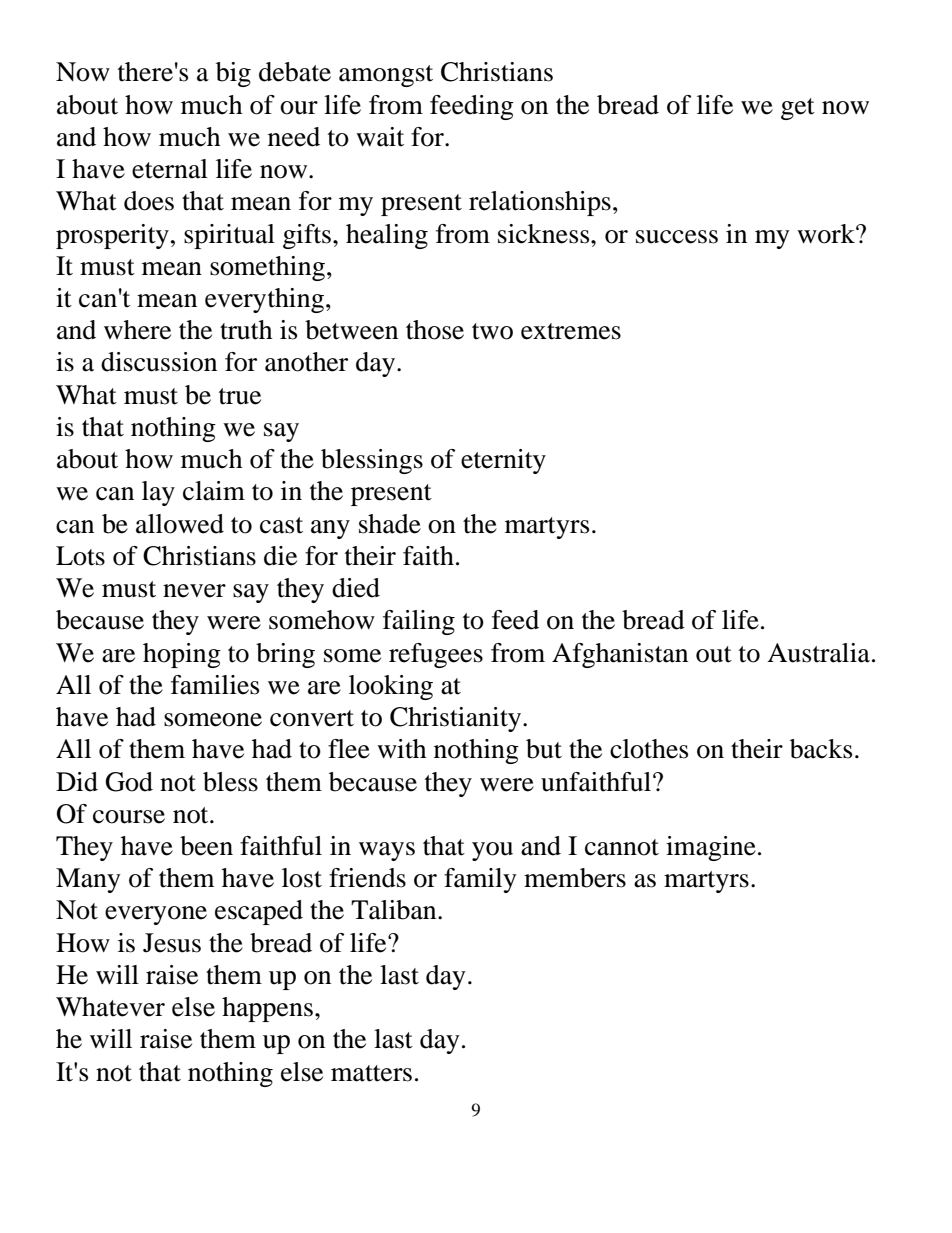 The height and width of the document is (1233, 952). I want to click on never, so click(194, 591).
